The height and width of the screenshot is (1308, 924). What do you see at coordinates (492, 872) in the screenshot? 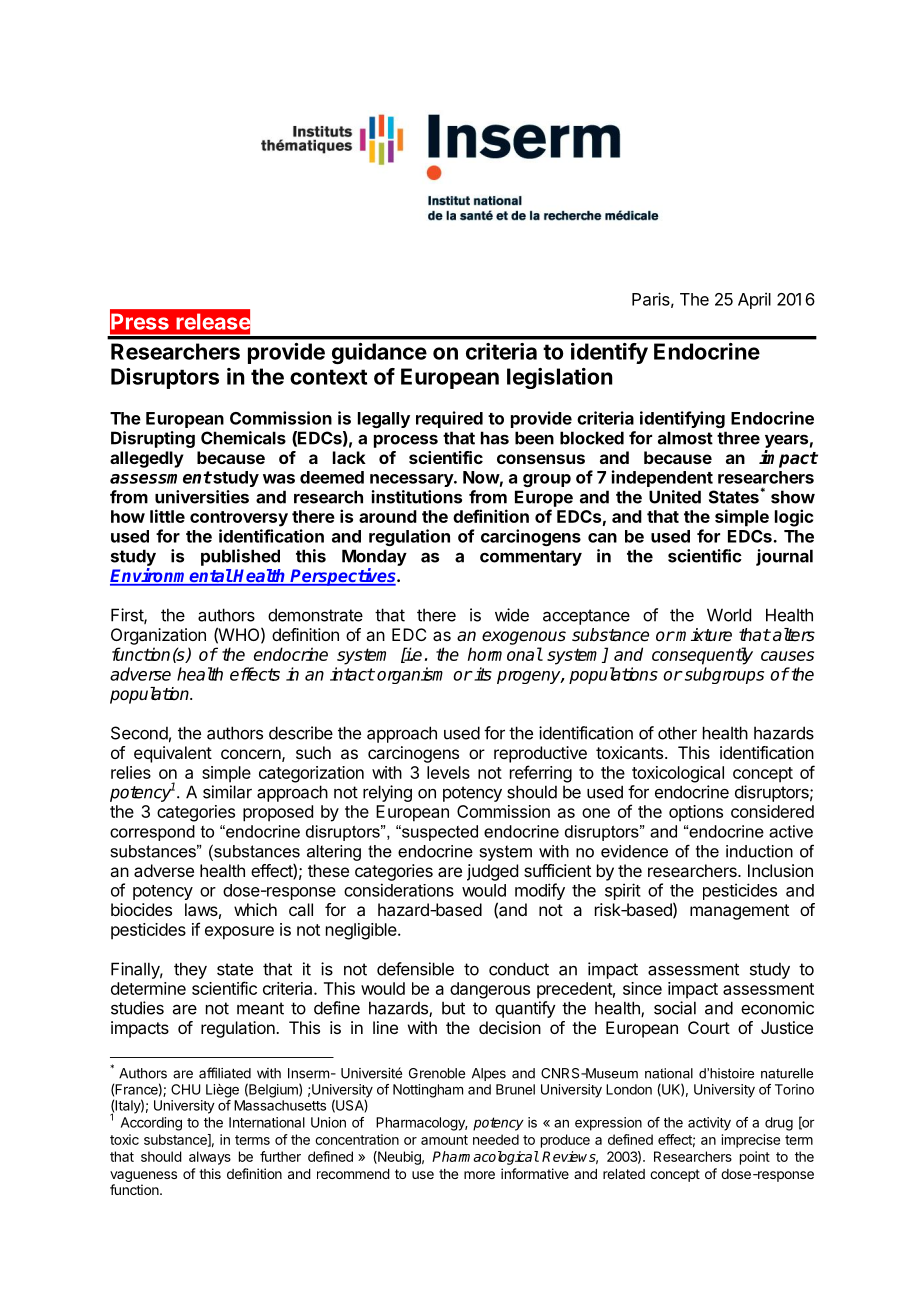
I see `judged` at bounding box center [492, 872].
